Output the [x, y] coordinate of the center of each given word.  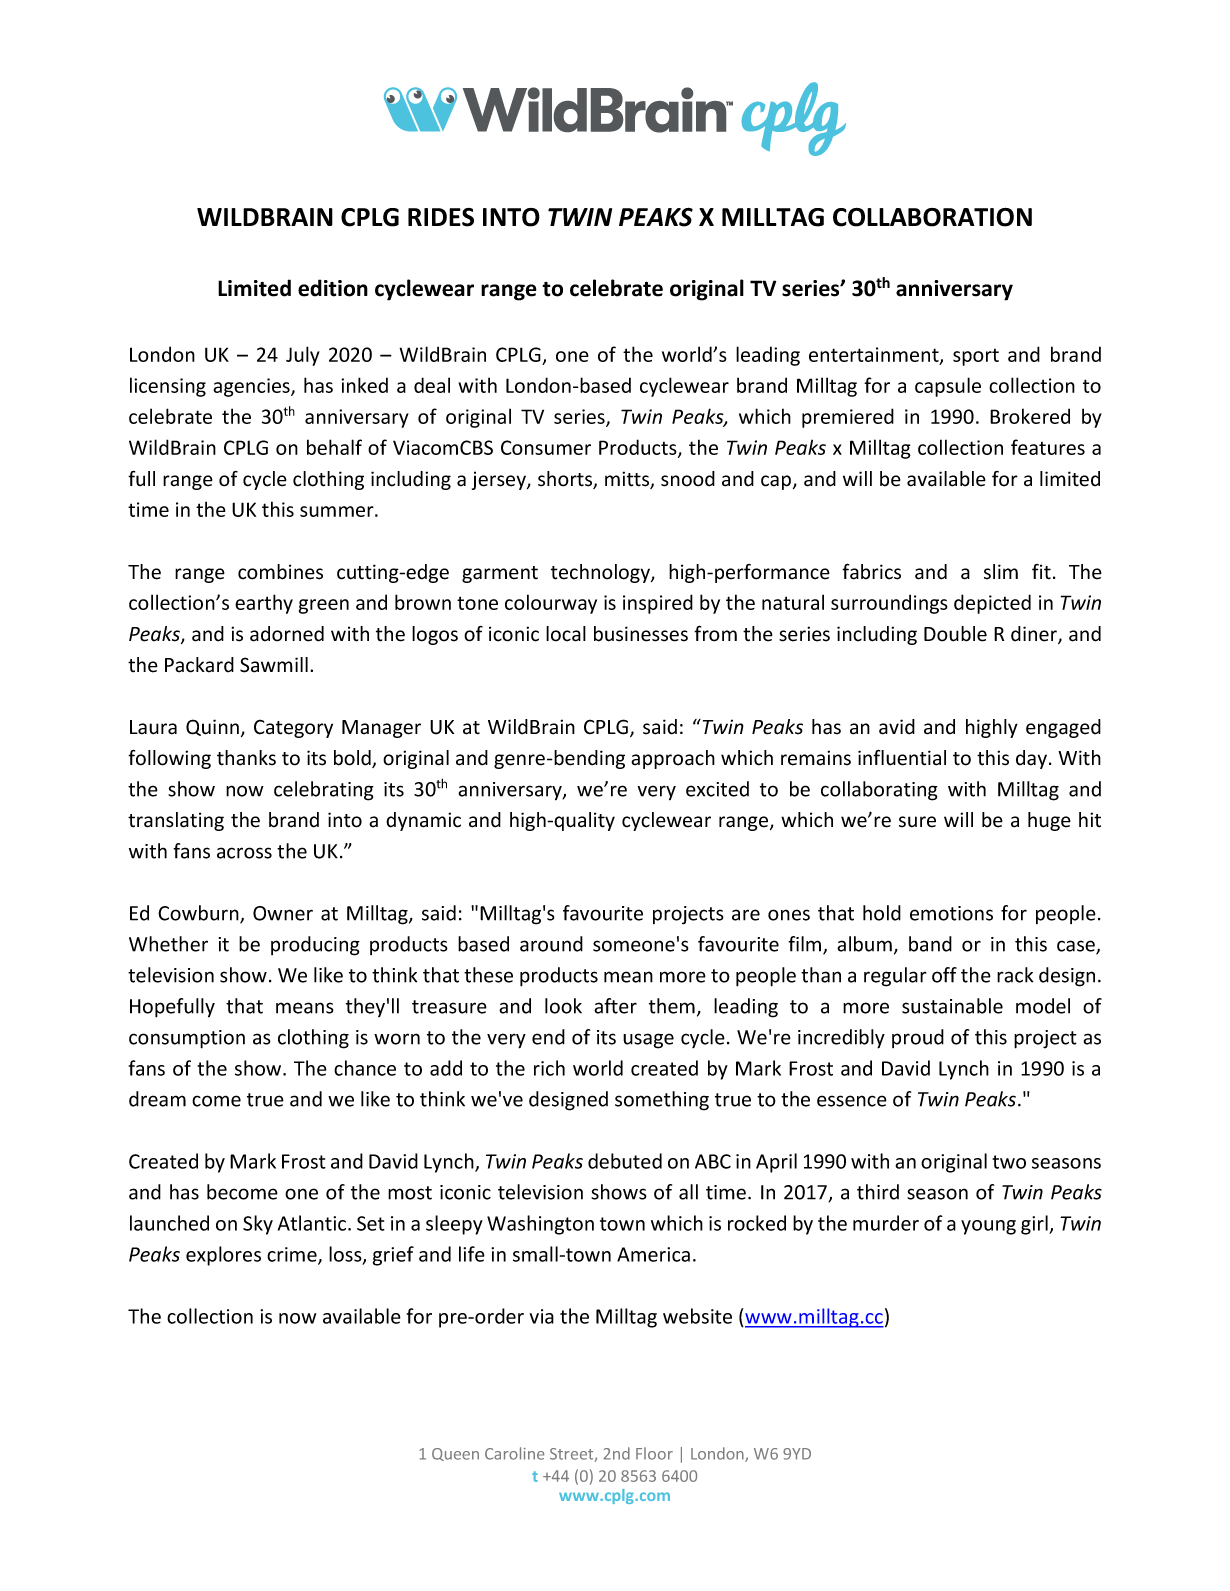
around [551, 944]
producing [315, 946]
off [944, 975]
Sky [258, 1225]
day [1031, 759]
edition [333, 288]
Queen [455, 1454]
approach [673, 759]
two [1009, 1162]
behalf [334, 447]
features [1048, 447]
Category [293, 728]
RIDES [441, 217]
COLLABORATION [932, 217]
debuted [625, 1161]
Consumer [546, 447]
